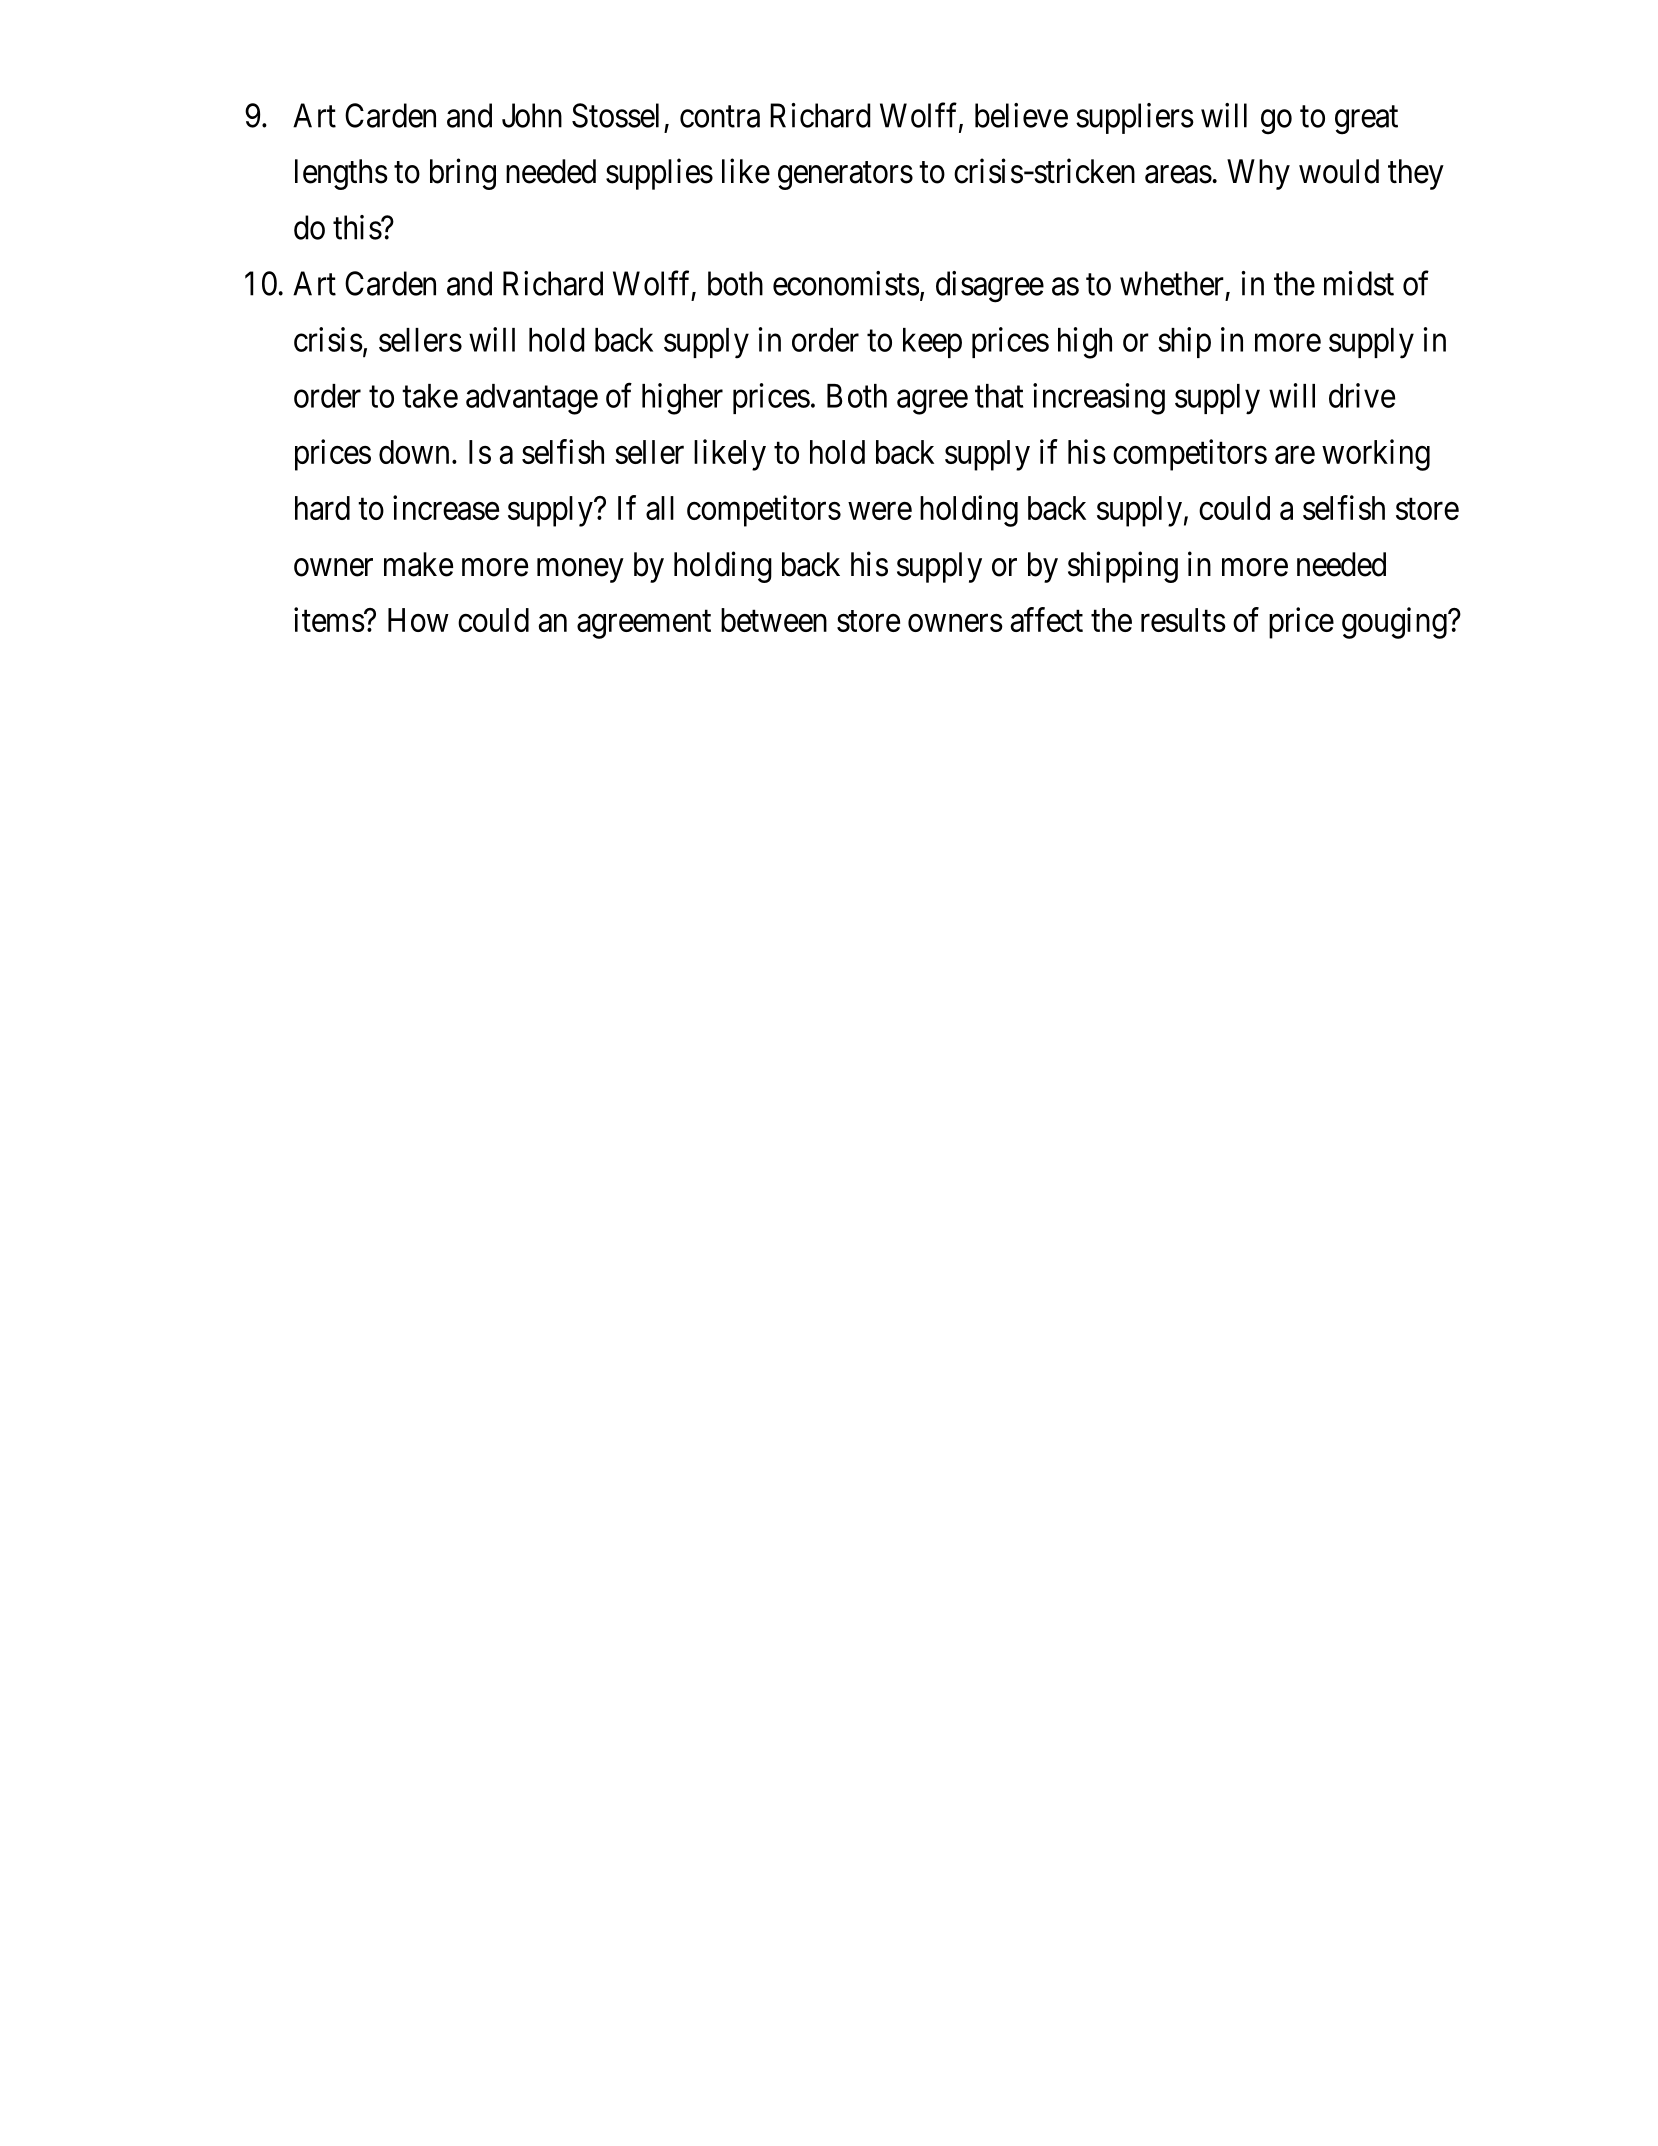 This document has width=1658, height=2146. Describe the element at coordinates (418, 620) in the document. I see `How` at that location.
